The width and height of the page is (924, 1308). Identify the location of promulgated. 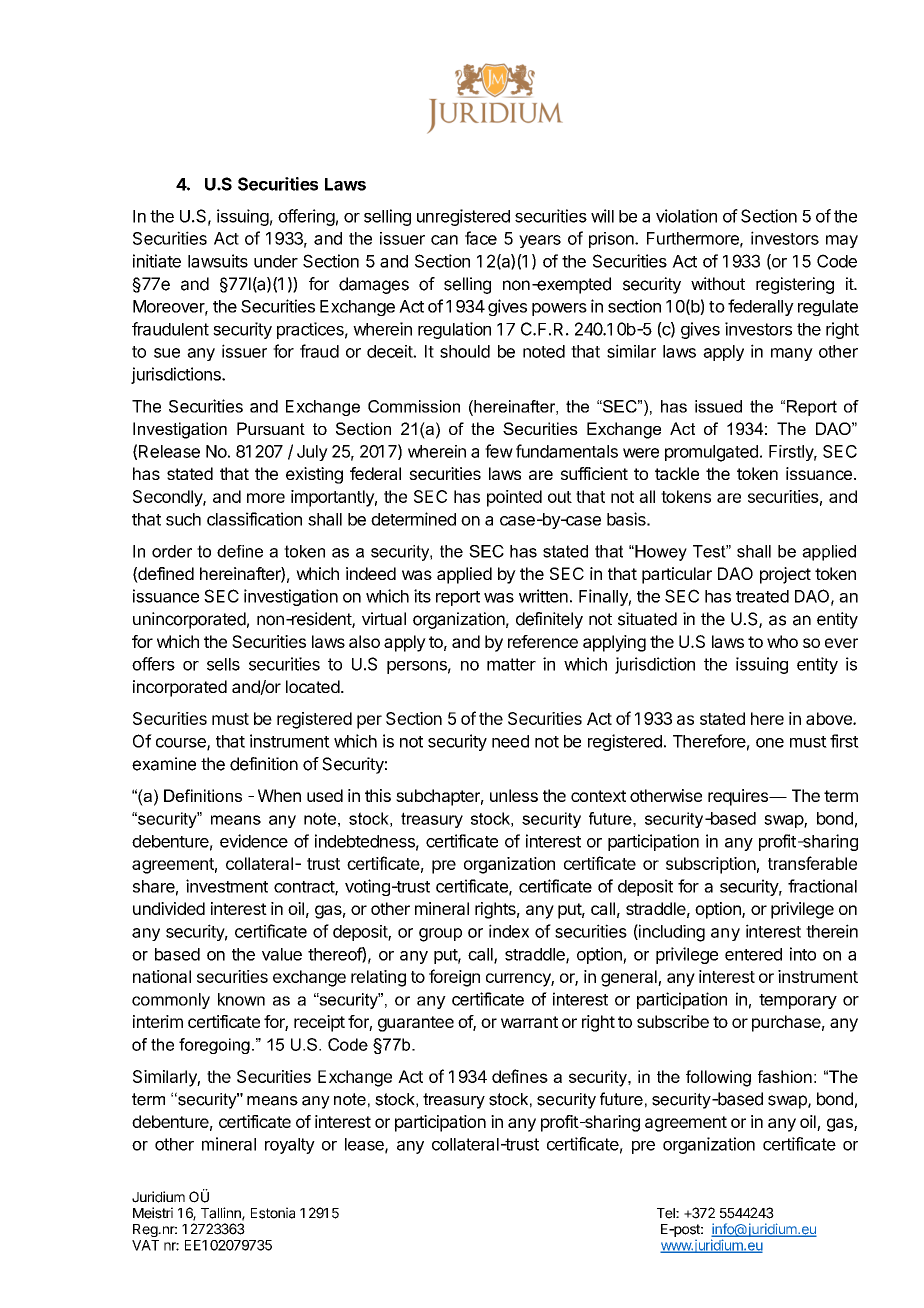
(711, 453).
